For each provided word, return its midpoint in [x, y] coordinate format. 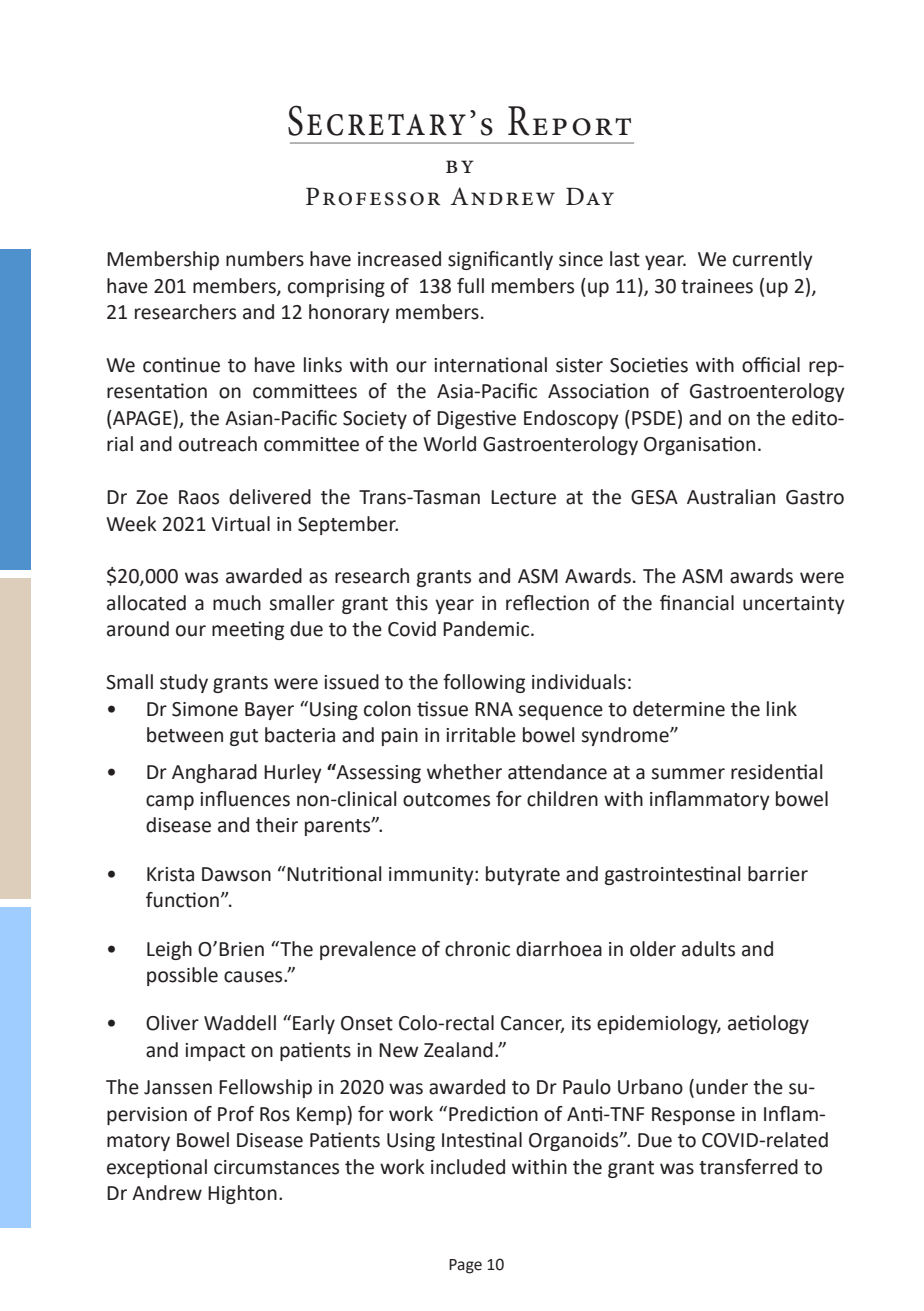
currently [773, 260]
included [468, 1167]
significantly [500, 260]
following [484, 683]
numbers [265, 259]
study [184, 683]
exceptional [157, 1168]
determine [679, 709]
